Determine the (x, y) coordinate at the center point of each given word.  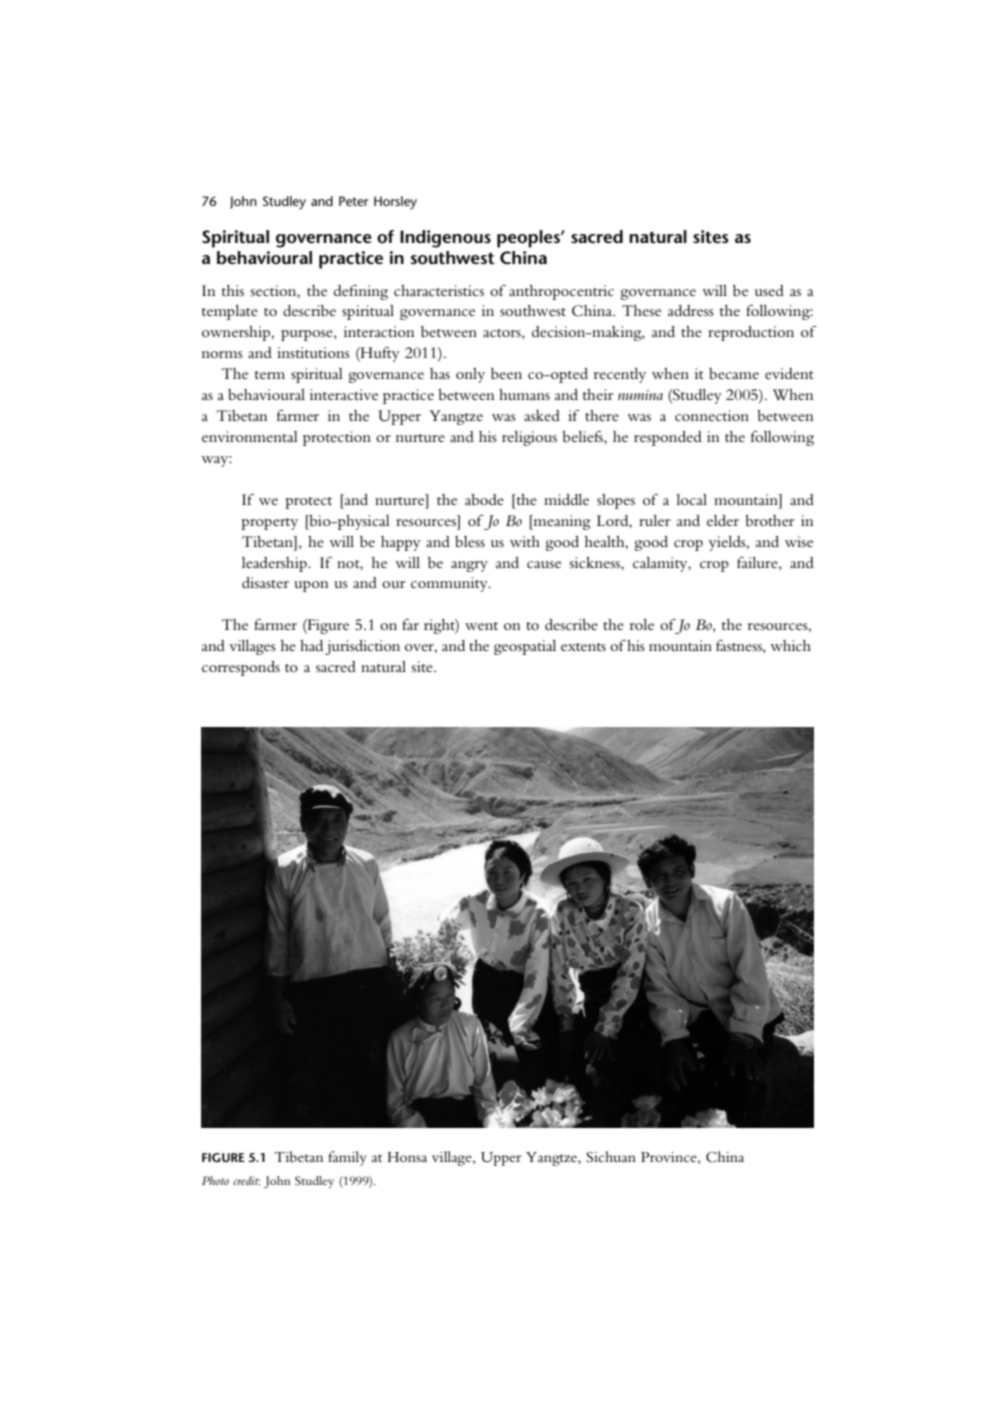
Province (670, 1158)
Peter (354, 201)
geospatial (525, 647)
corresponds (241, 668)
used (769, 290)
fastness (740, 647)
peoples (529, 239)
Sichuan (611, 1157)
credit (246, 1180)
